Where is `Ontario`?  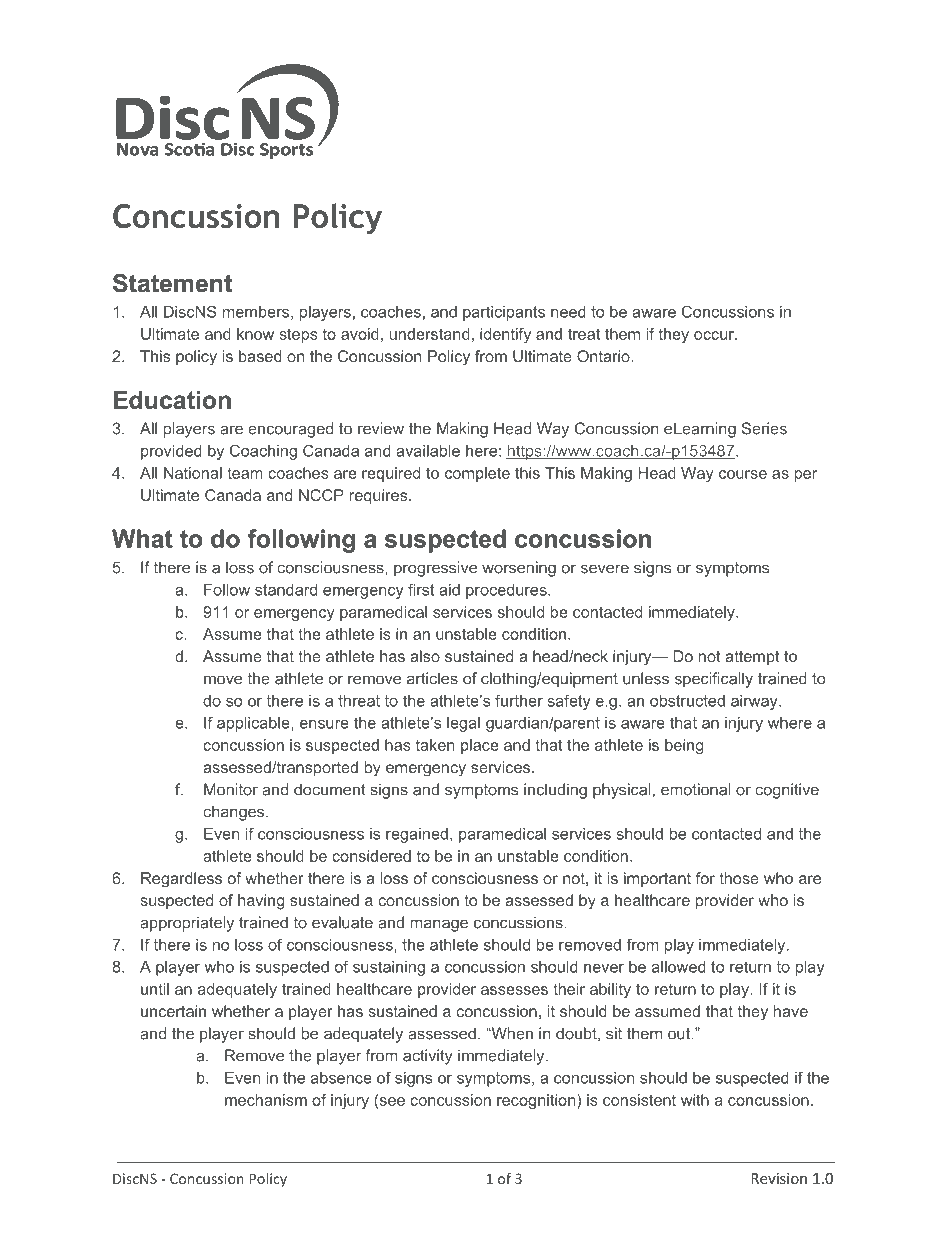
Ontario is located at coordinates (604, 356).
